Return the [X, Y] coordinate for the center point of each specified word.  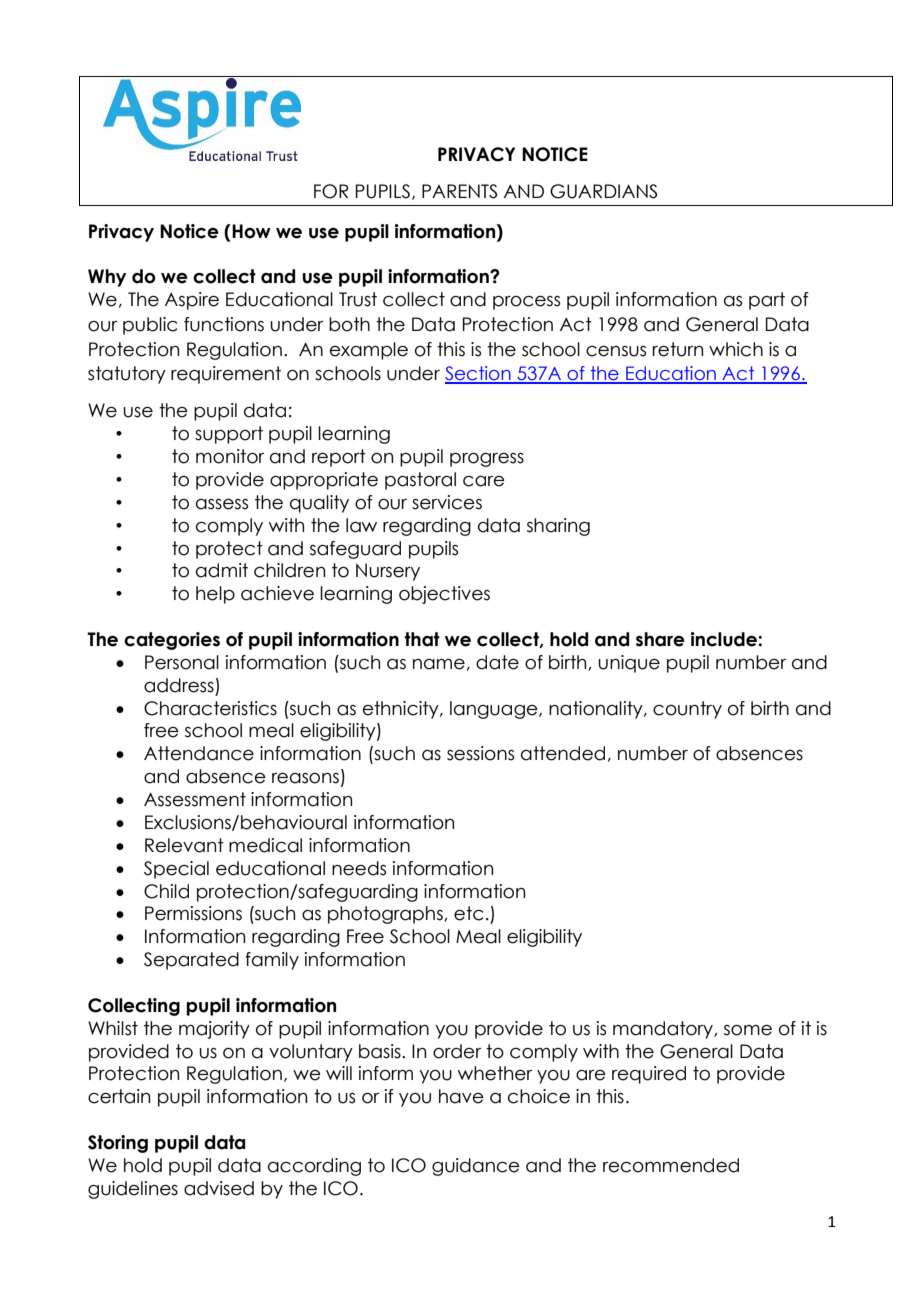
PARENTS [459, 191]
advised [219, 1188]
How [250, 231]
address [179, 685]
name [439, 664]
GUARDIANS [603, 191]
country [687, 710]
